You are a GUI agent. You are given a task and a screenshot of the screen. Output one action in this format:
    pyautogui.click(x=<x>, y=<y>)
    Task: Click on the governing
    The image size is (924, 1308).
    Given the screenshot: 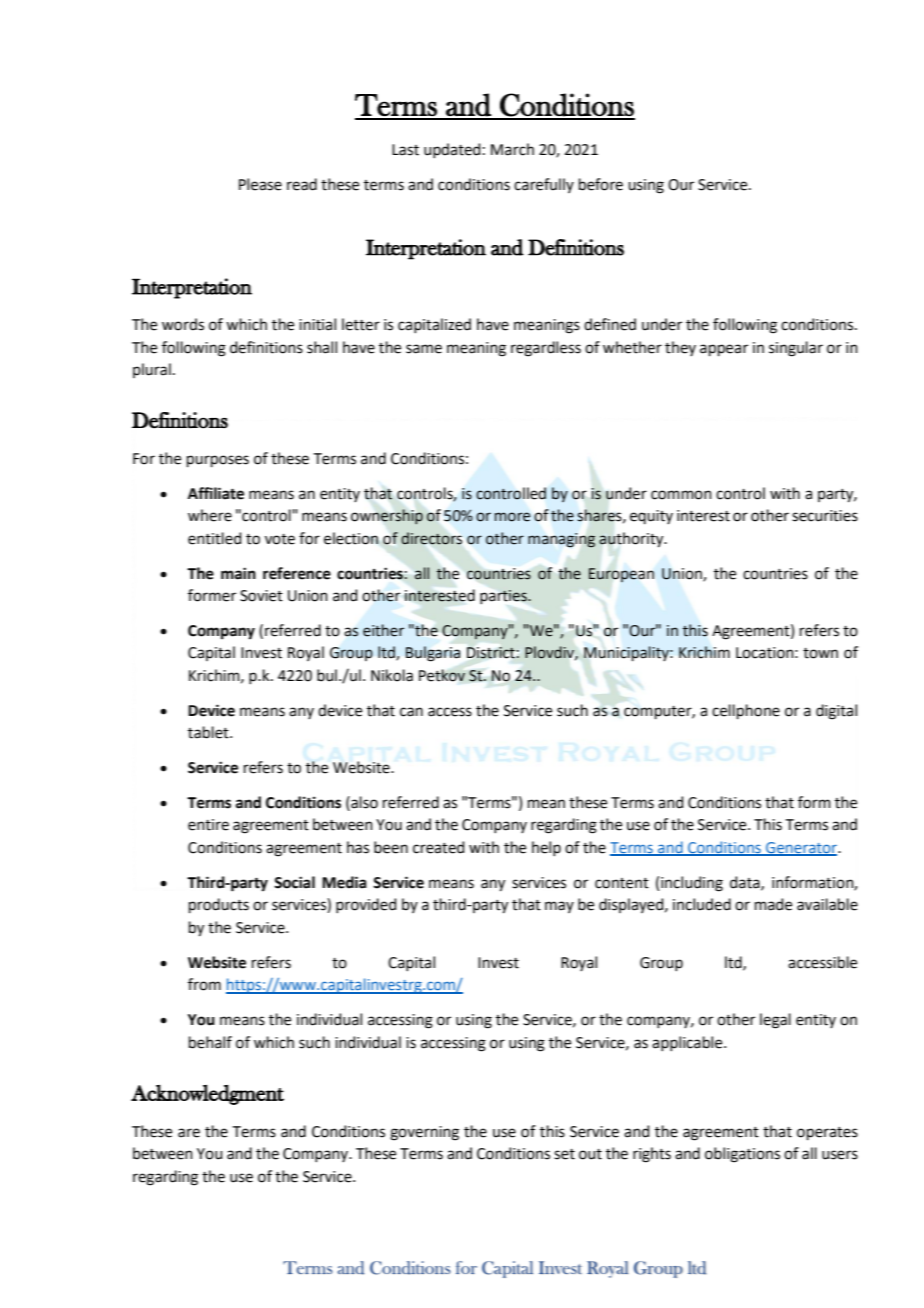 What is the action you would take?
    pyautogui.click(x=424, y=1133)
